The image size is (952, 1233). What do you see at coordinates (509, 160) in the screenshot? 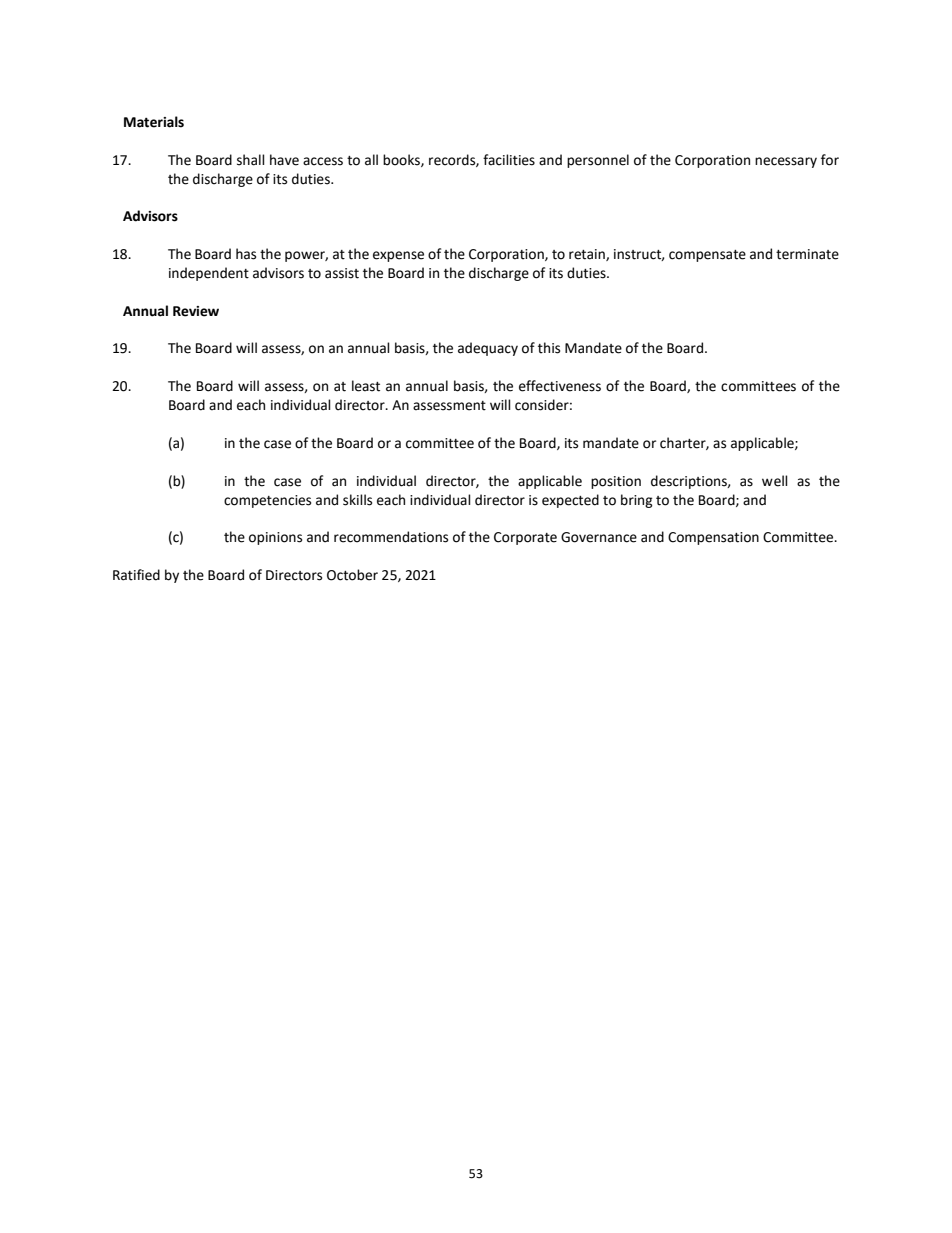
I see `facilities` at bounding box center [509, 160].
